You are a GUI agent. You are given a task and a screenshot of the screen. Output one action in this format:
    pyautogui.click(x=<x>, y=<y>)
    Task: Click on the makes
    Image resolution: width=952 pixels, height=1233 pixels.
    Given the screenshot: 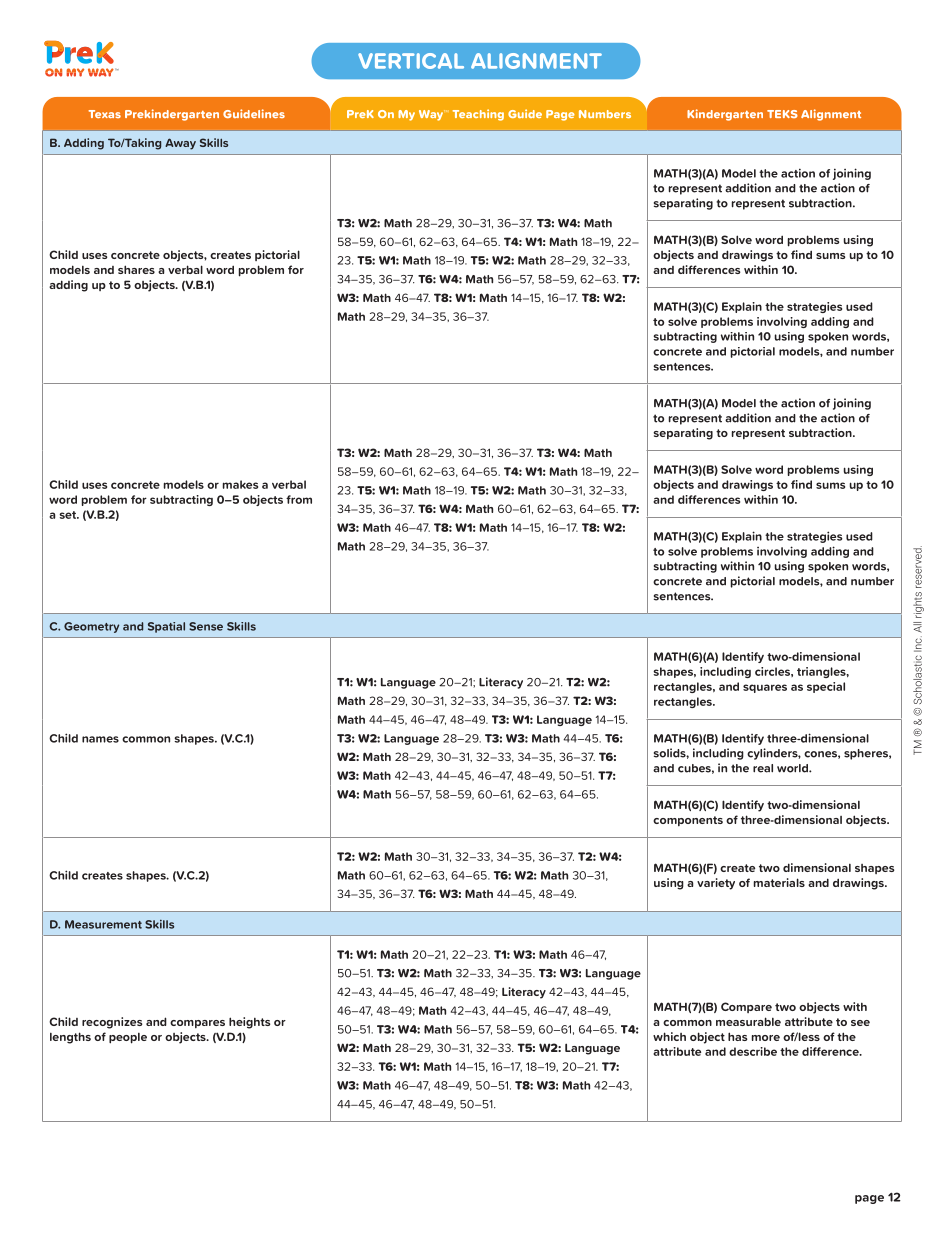 What is the action you would take?
    pyautogui.click(x=240, y=484)
